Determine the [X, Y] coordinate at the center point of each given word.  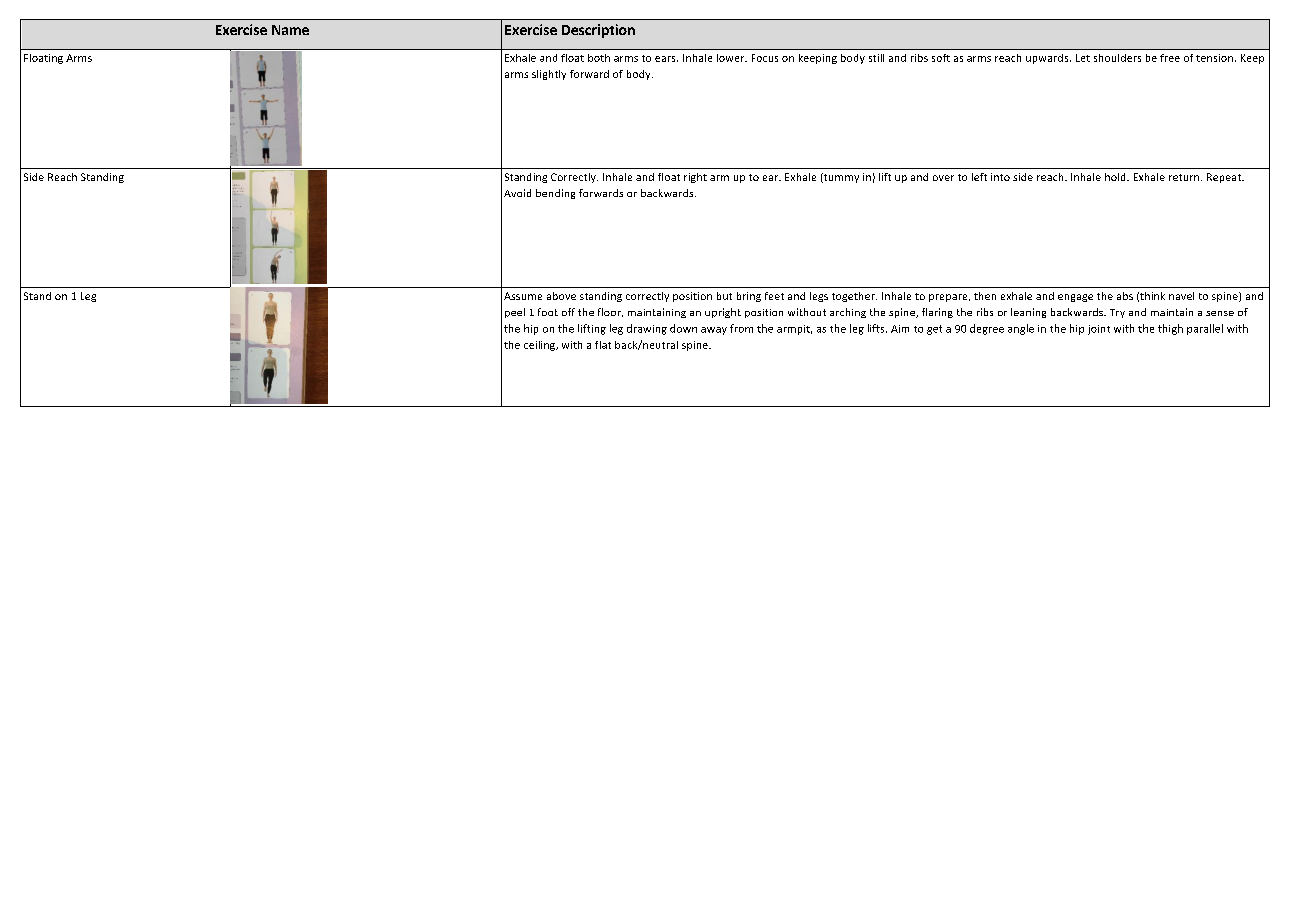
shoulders [1117, 58]
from [741, 328]
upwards [1048, 59]
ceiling [541, 346]
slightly [549, 75]
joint [1099, 330]
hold [1116, 177]
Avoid [517, 193]
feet [774, 296]
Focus [765, 58]
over [943, 178]
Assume [523, 296]
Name [290, 30]
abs [1125, 296]
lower [732, 58]
